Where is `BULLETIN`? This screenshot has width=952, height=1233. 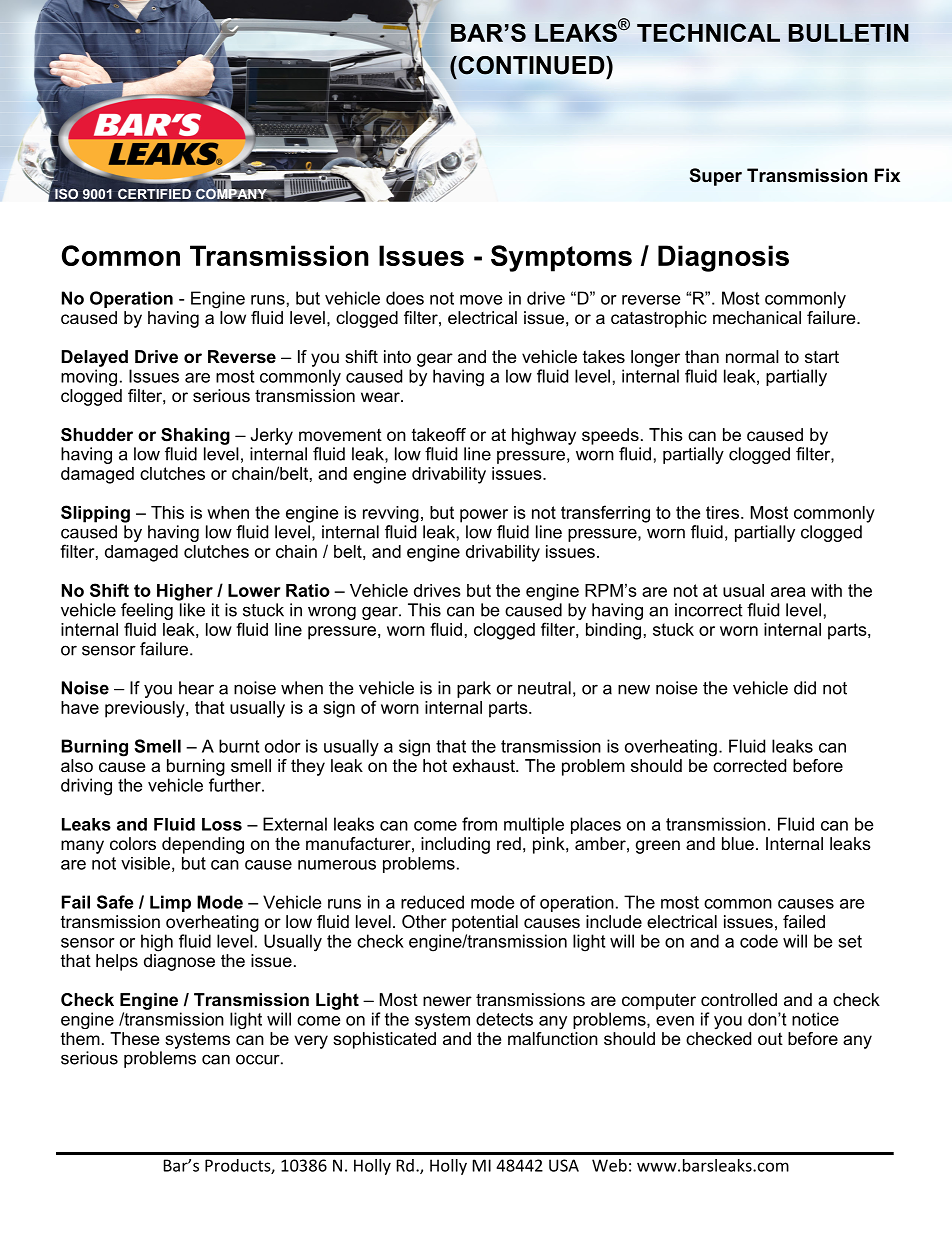 BULLETIN is located at coordinates (849, 33).
